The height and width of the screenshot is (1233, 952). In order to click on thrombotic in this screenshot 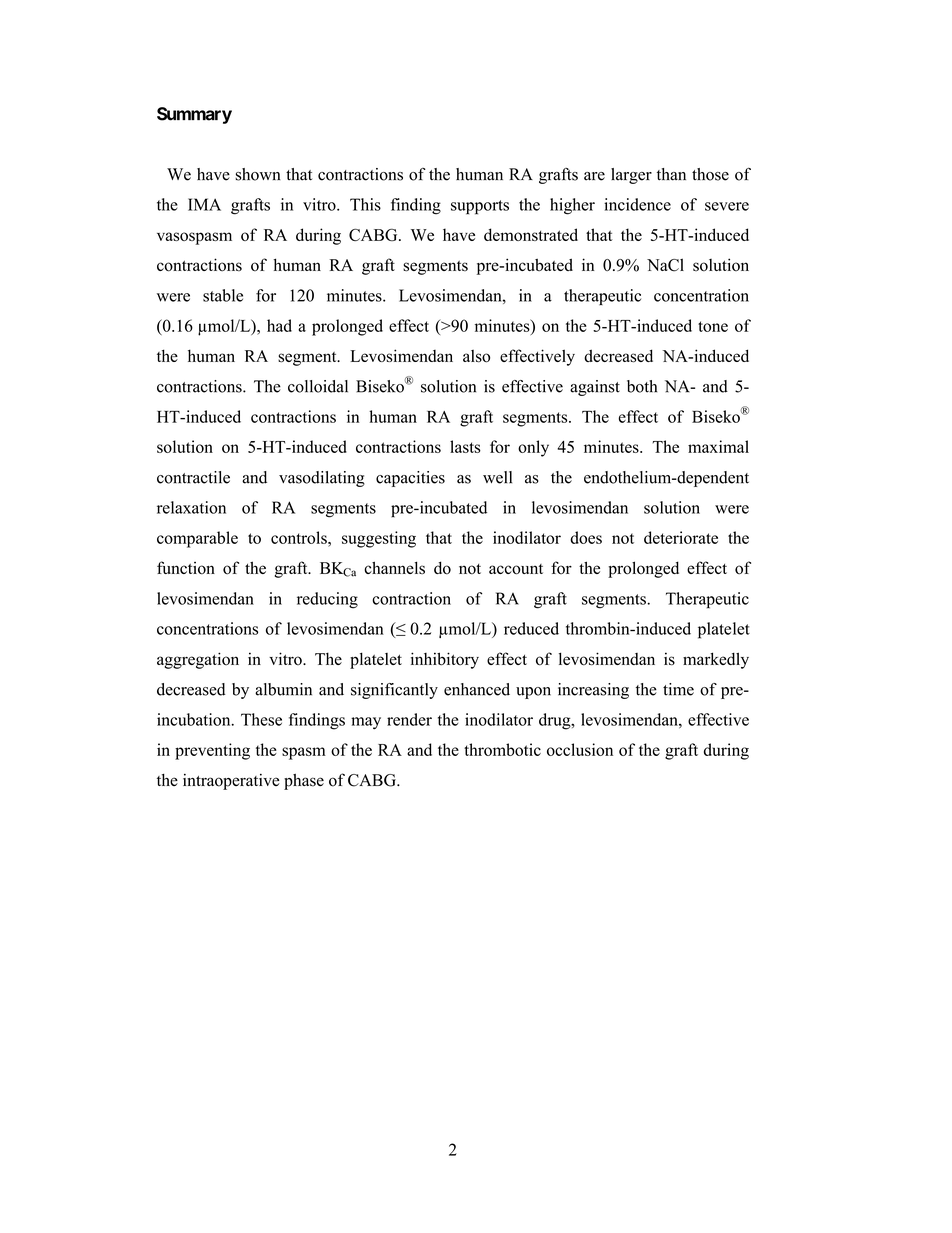, I will do `click(502, 749)`.
